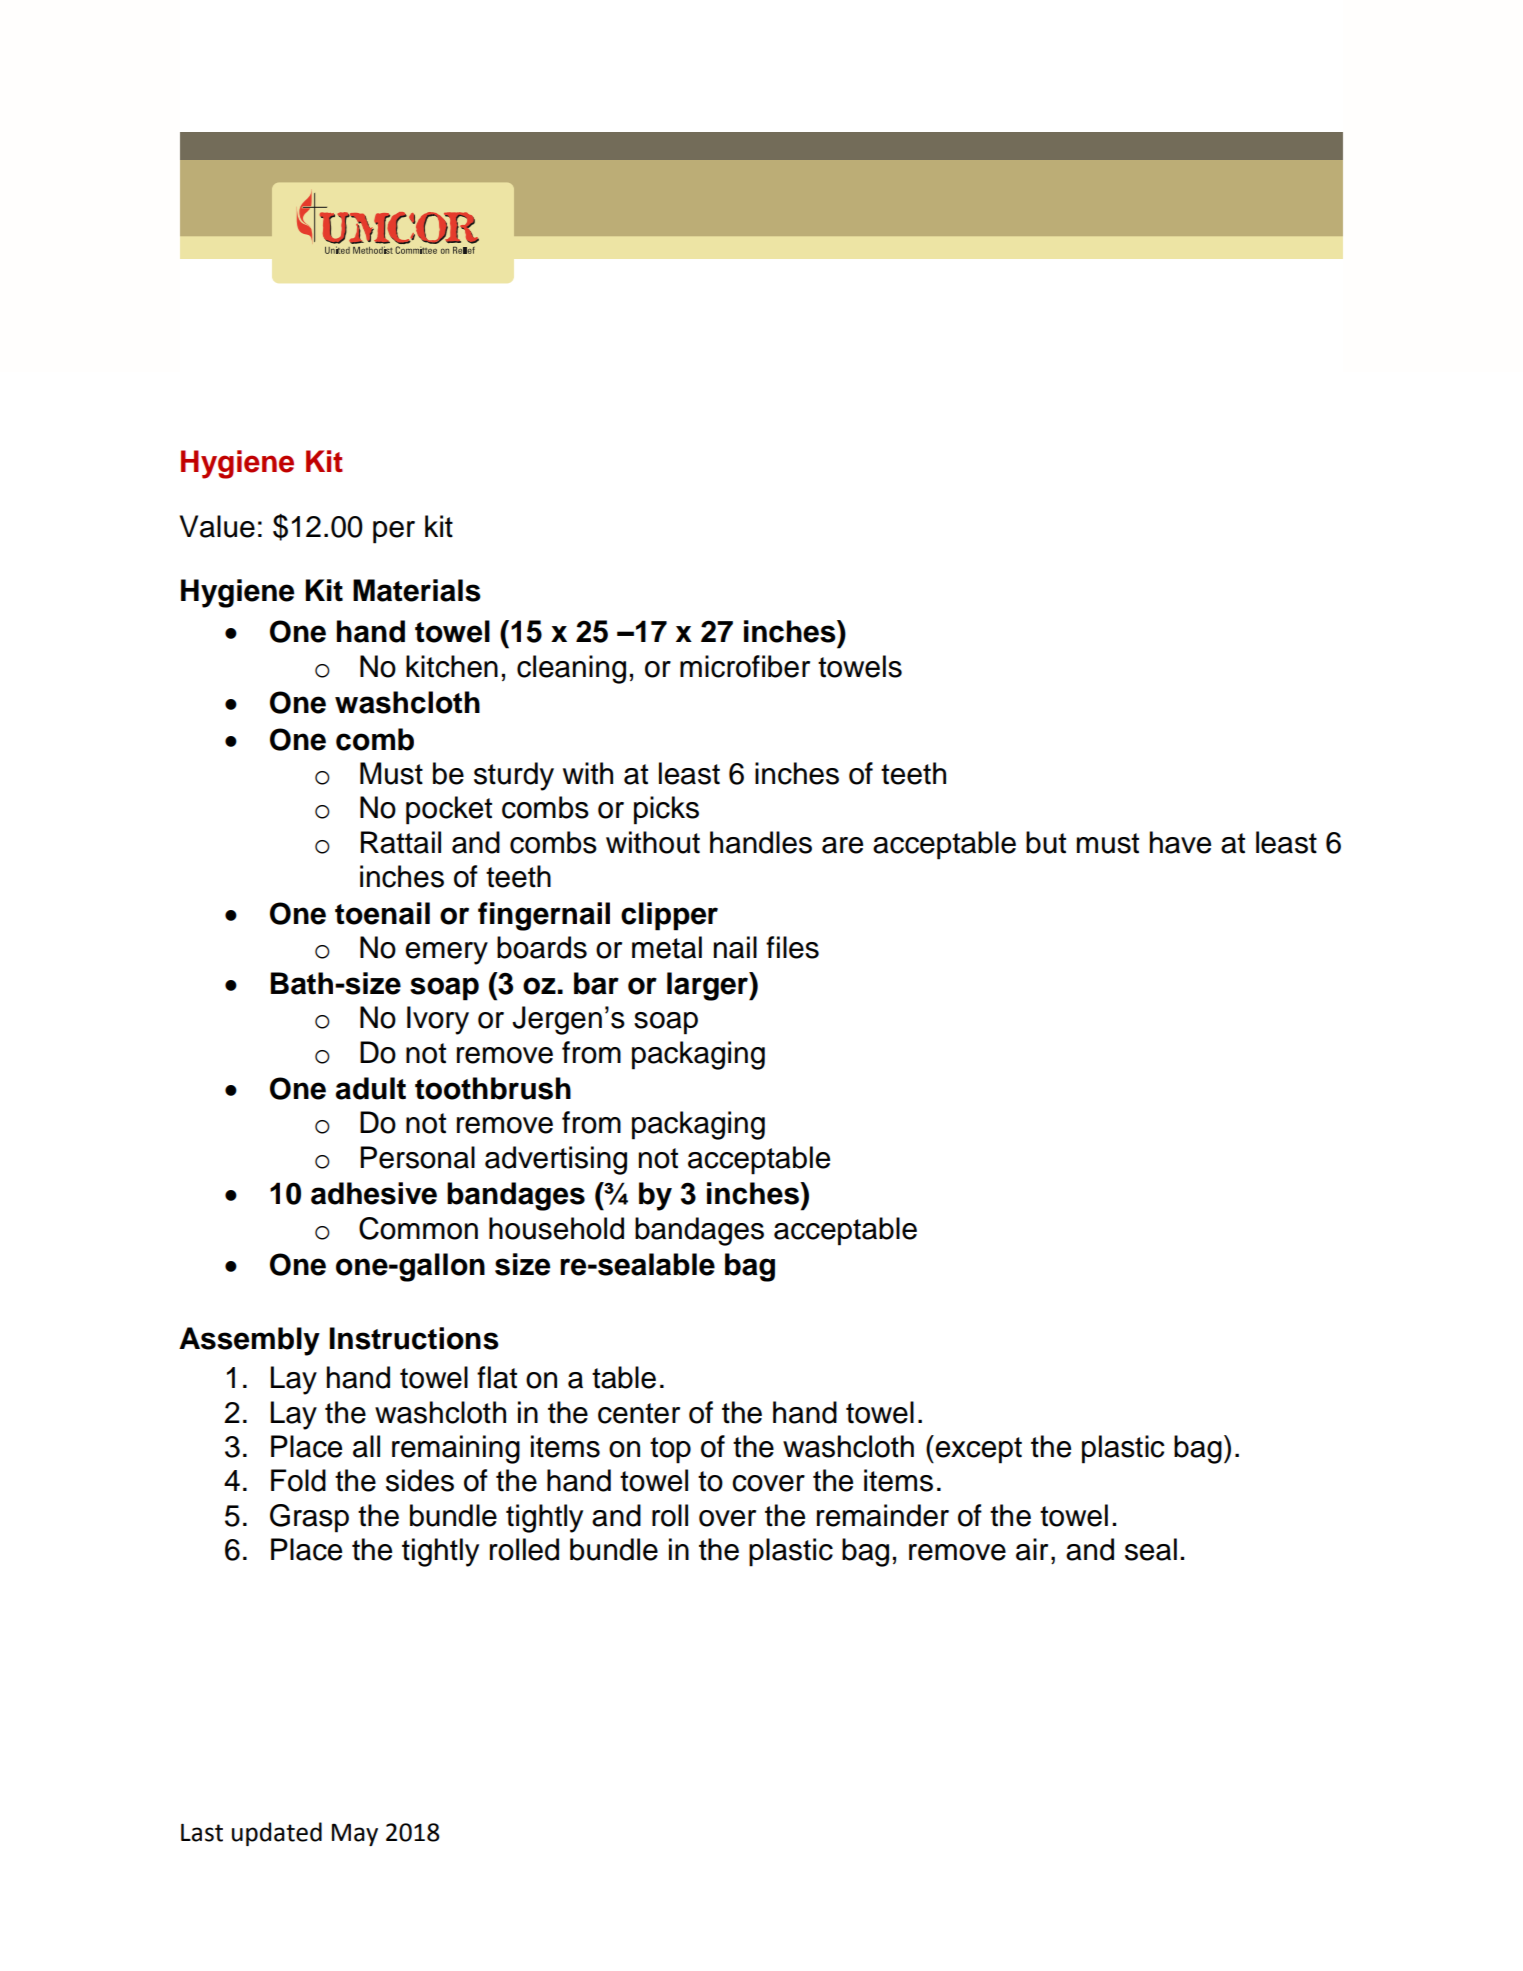 This screenshot has height=1971, width=1523. I want to click on except, so click(977, 1449).
